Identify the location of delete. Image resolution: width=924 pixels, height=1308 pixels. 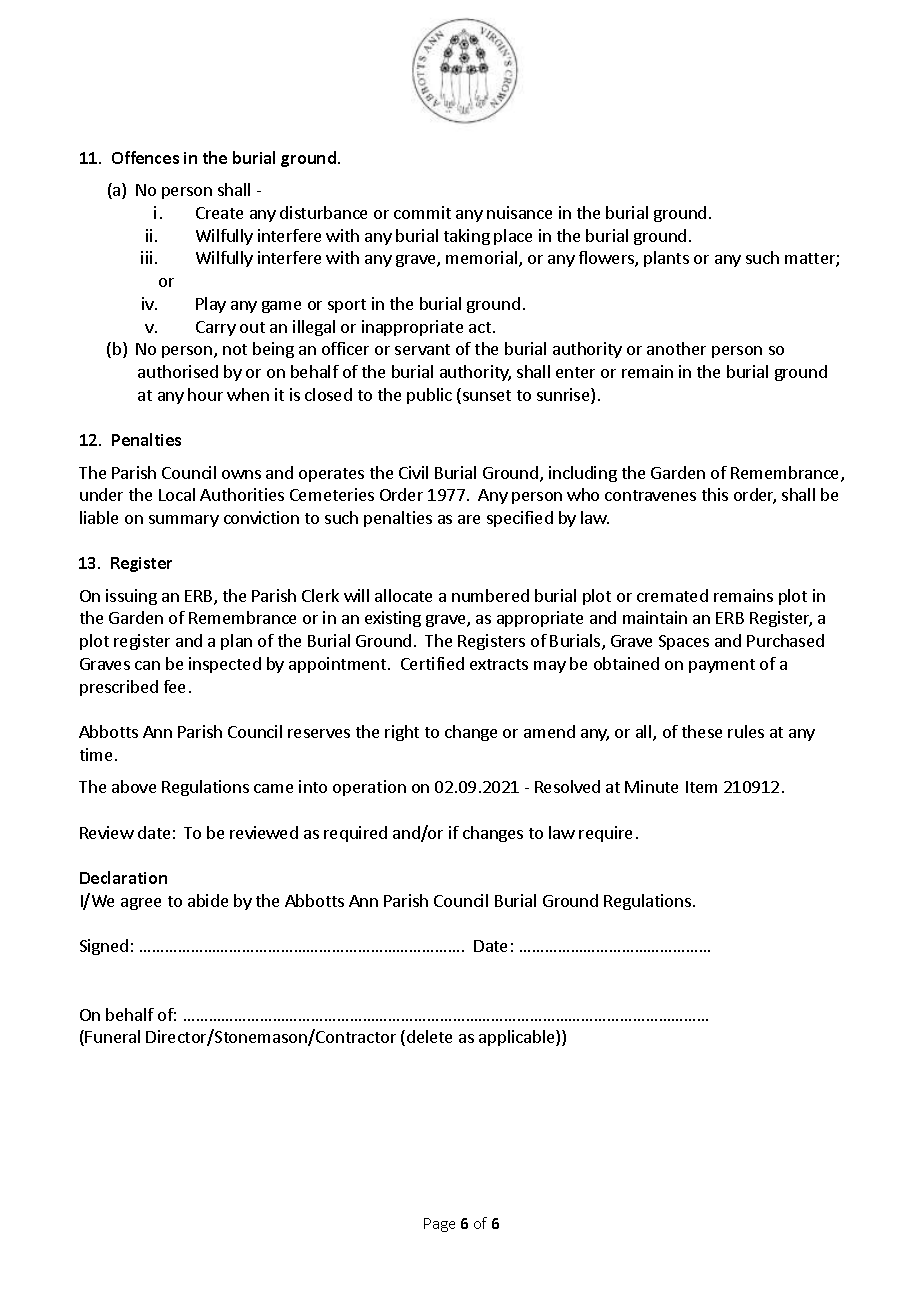
(429, 1036).
